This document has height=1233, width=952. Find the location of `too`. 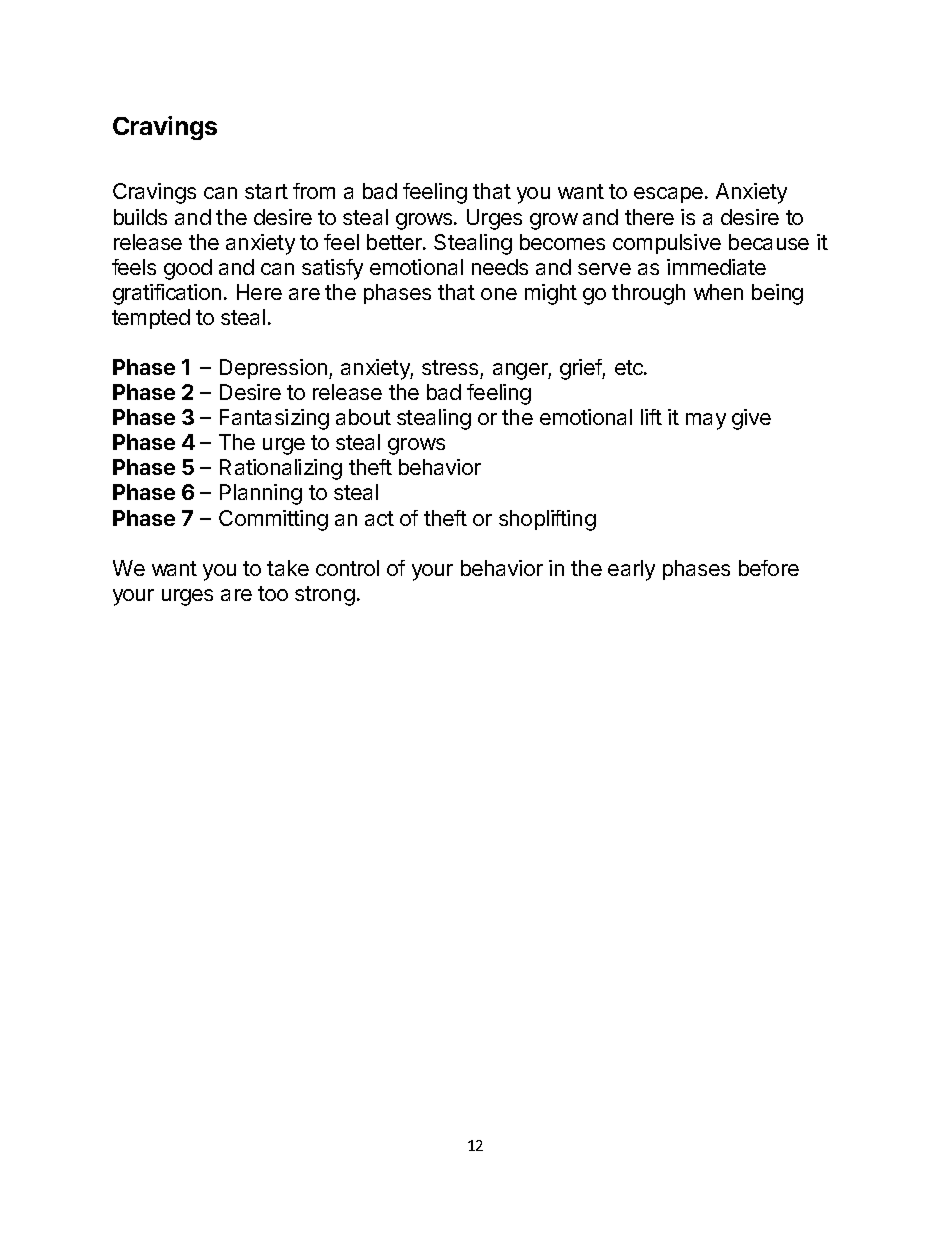

too is located at coordinates (273, 593).
